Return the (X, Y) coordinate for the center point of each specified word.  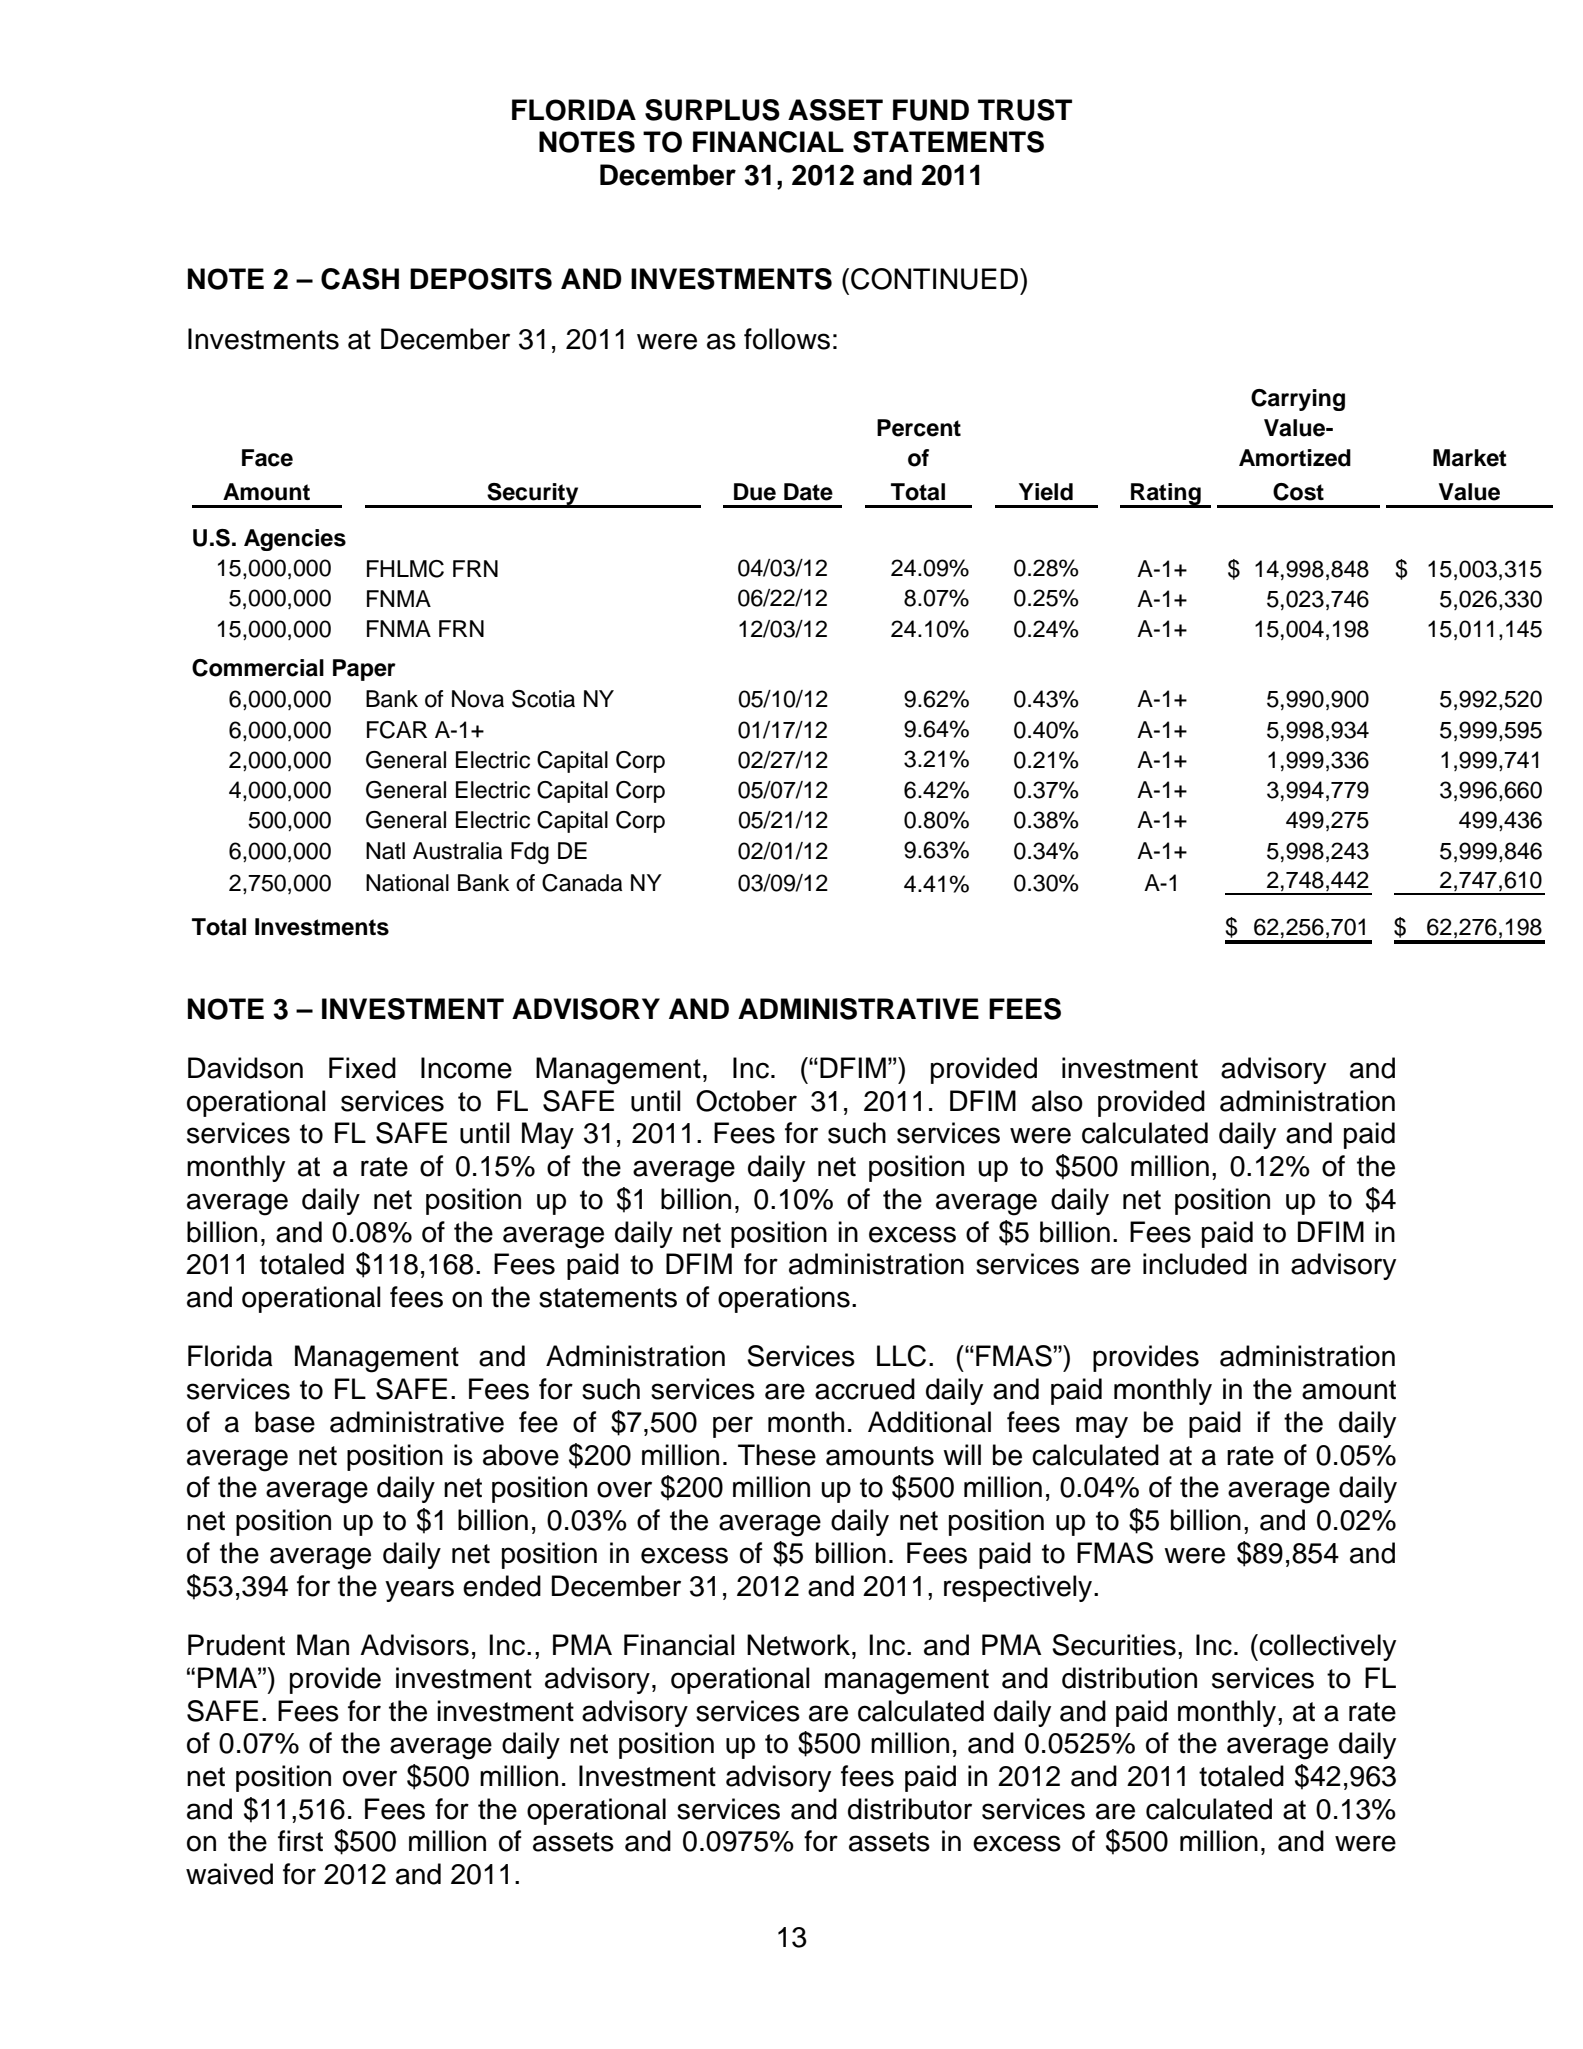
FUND (931, 110)
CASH (360, 279)
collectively (1327, 1647)
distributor (910, 1809)
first (300, 1841)
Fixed (362, 1068)
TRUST (1025, 110)
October (746, 1101)
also (1057, 1101)
